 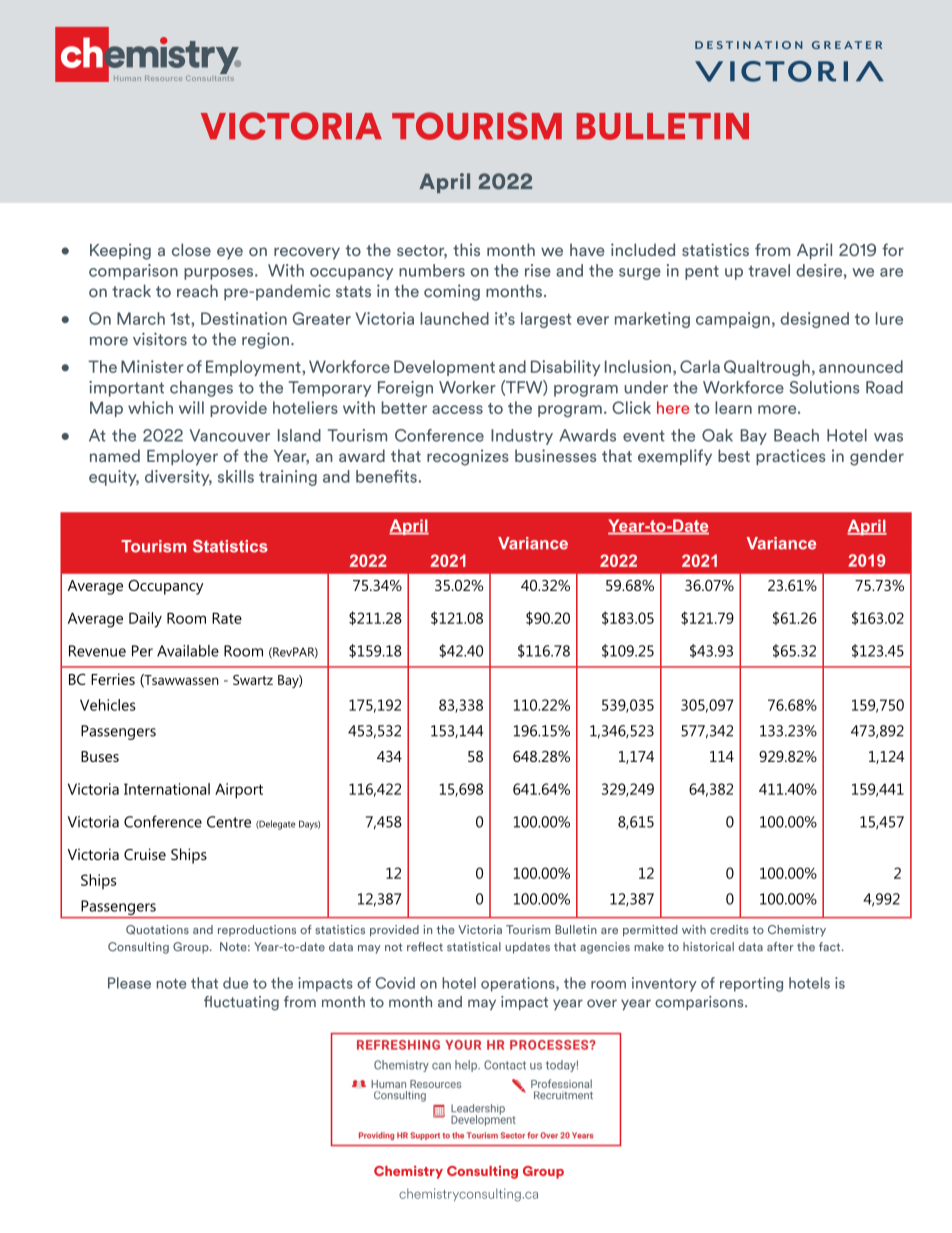 I want to click on Consultants, so click(x=210, y=77).
